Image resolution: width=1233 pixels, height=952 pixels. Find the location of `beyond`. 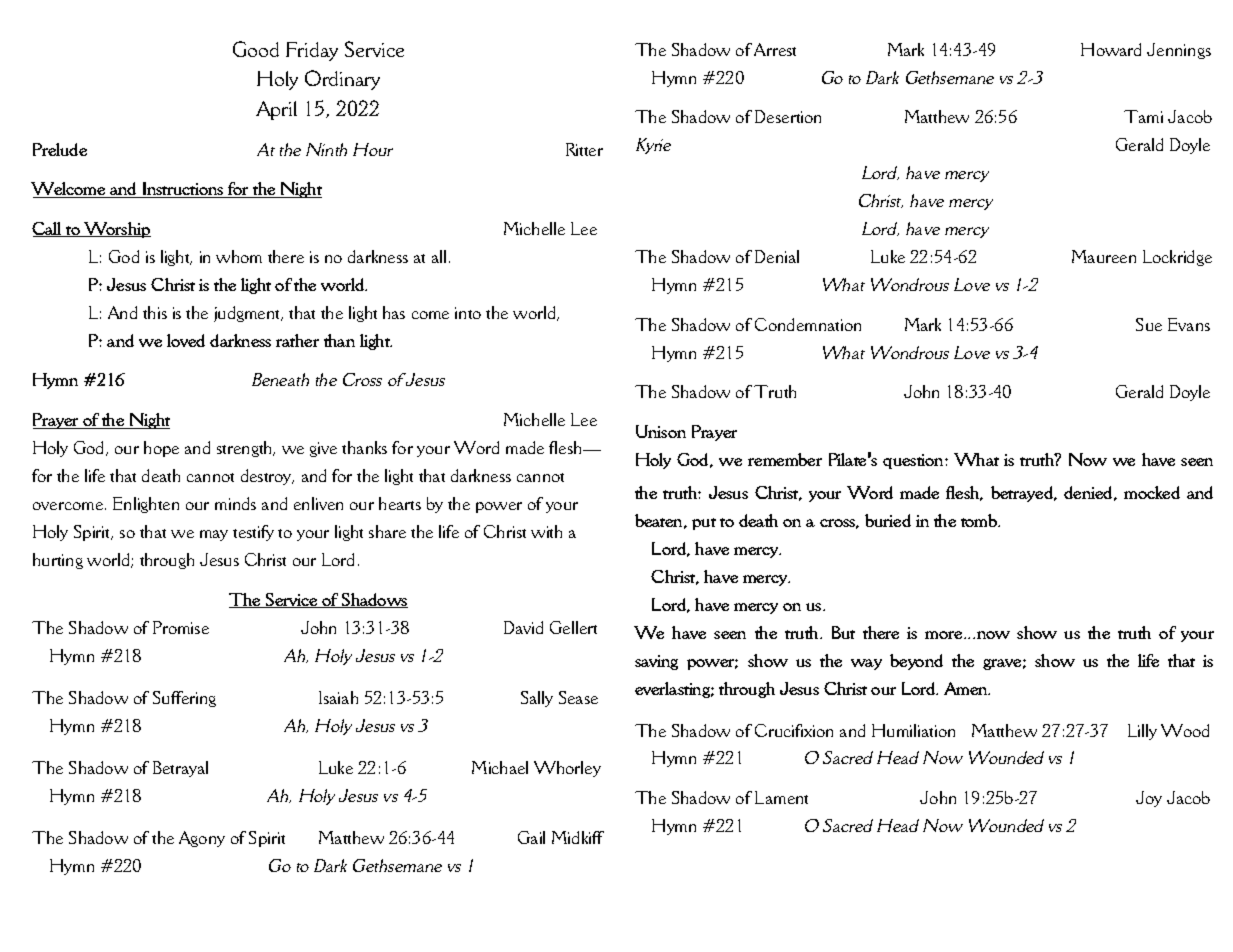

beyond is located at coordinates (916, 662).
